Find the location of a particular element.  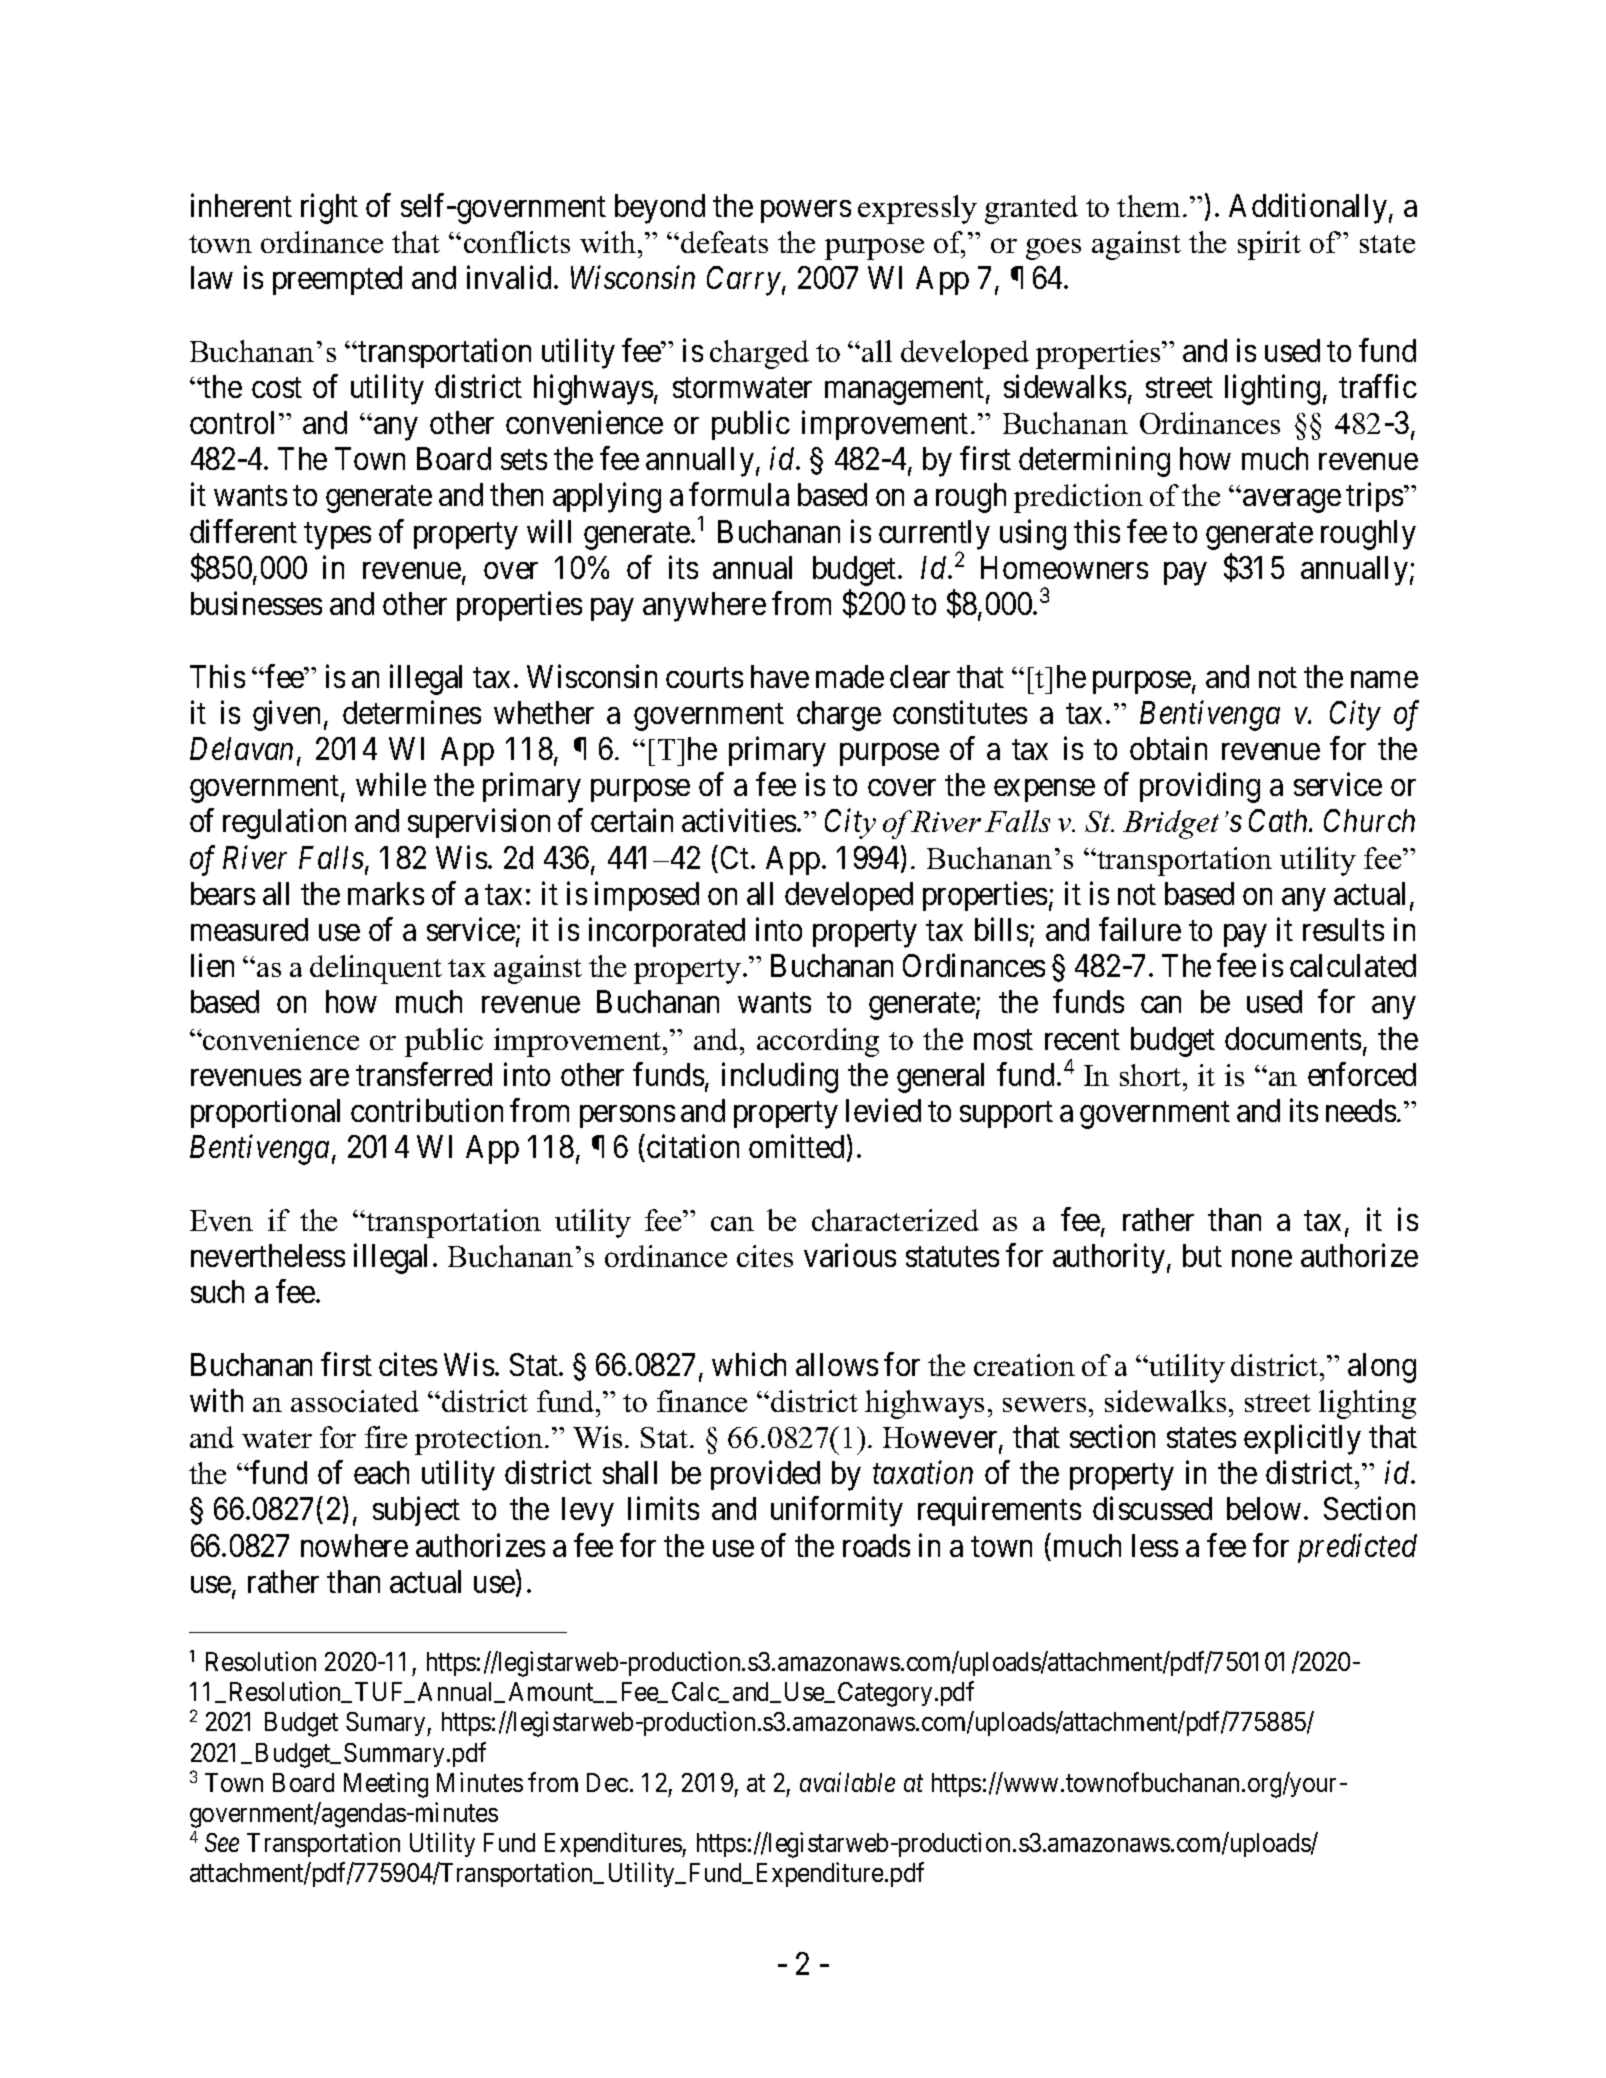

right is located at coordinates (329, 208).
